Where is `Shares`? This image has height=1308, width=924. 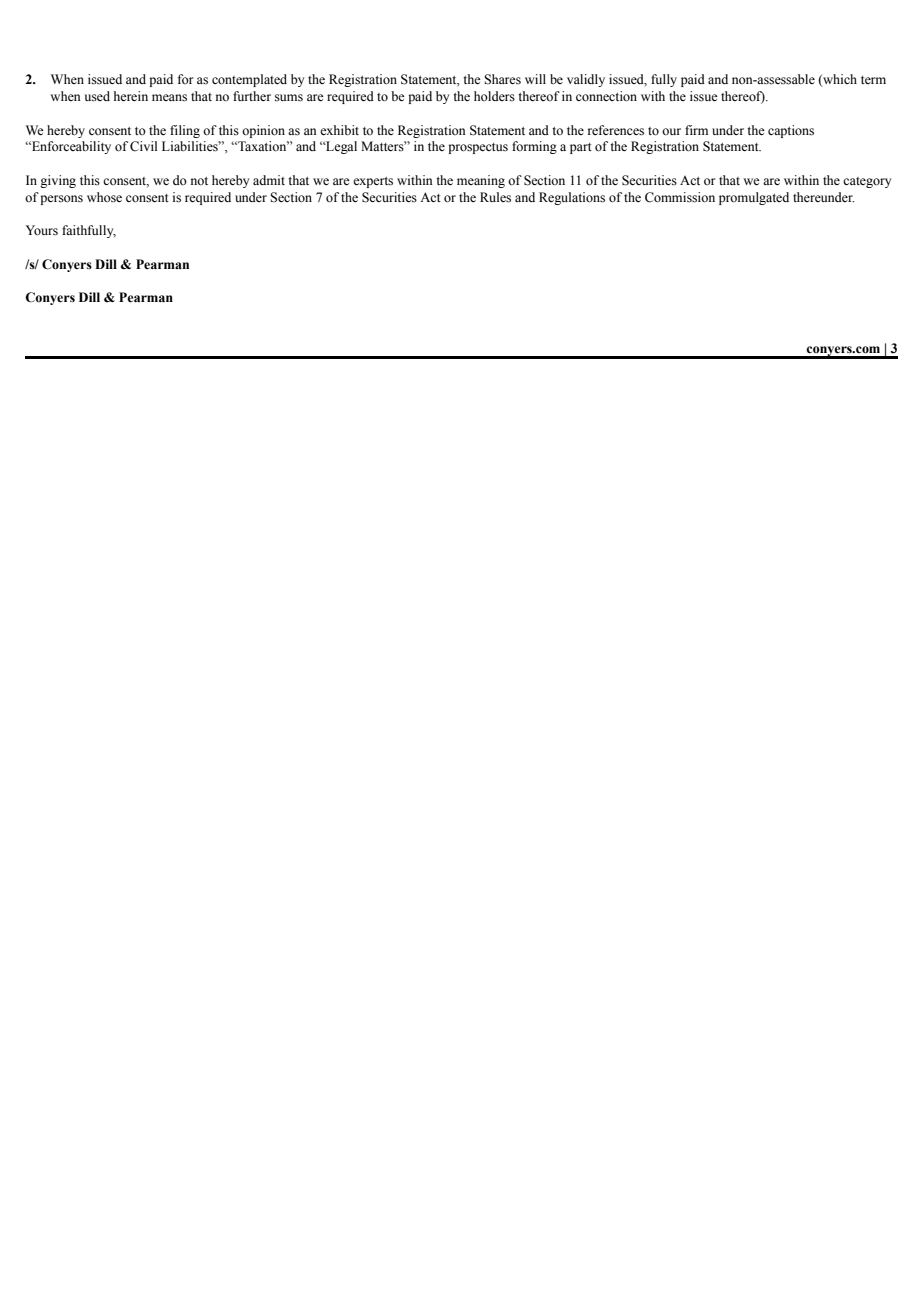 Shares is located at coordinates (502, 79).
